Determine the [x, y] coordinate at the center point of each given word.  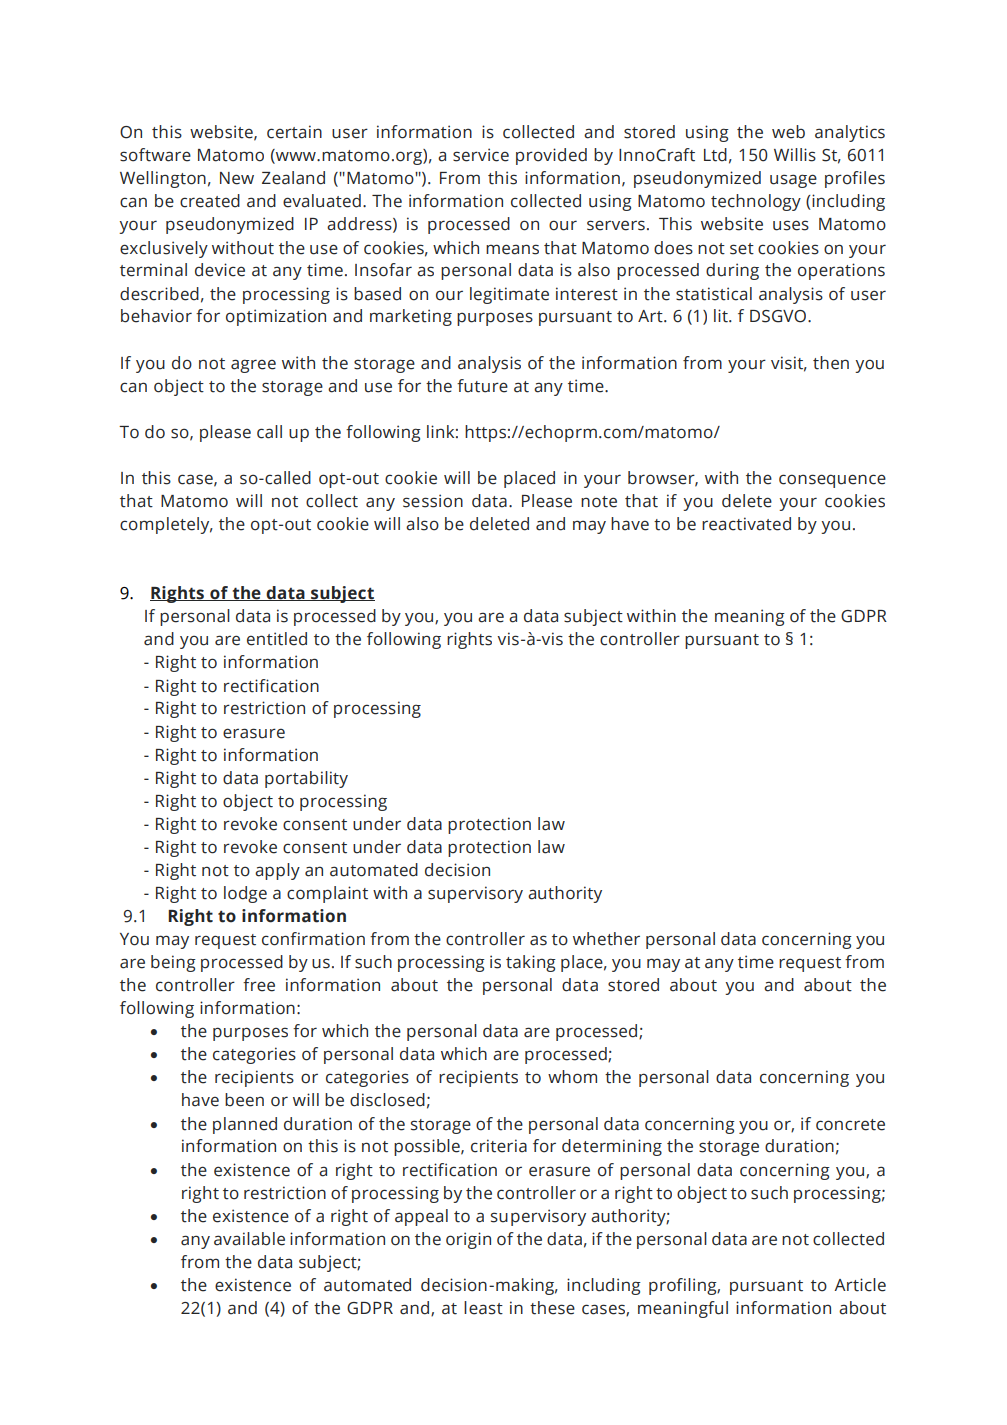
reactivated [746, 524]
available [249, 1239]
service [481, 155]
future [482, 386]
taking [531, 963]
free [259, 985]
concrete [850, 1125]
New [237, 178]
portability [306, 779]
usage [793, 181]
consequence [832, 481]
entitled [277, 639]
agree [253, 366]
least [483, 1308]
